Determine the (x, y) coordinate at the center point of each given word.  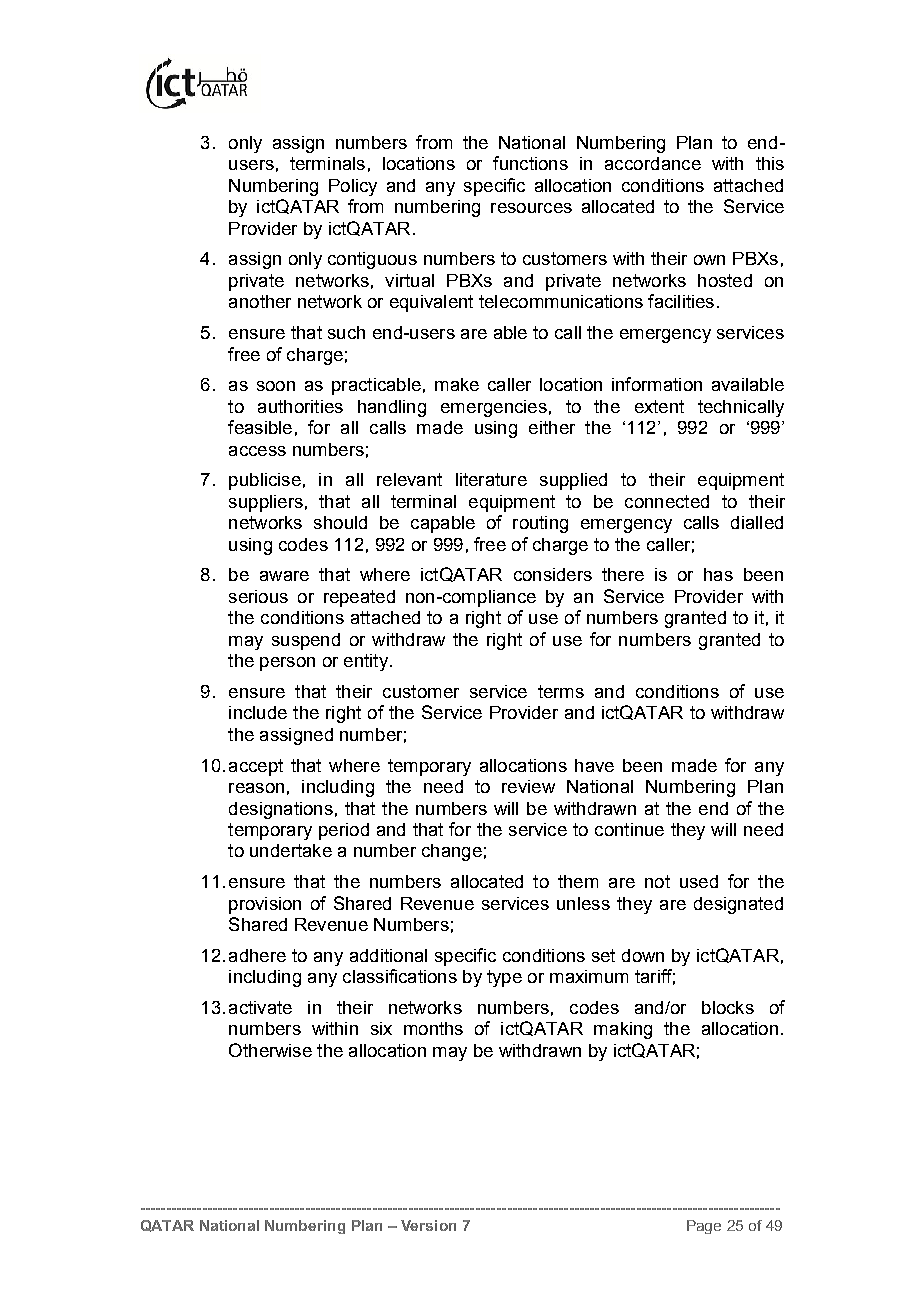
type (504, 978)
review (528, 786)
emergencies (494, 408)
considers (553, 574)
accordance (653, 163)
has (718, 574)
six (381, 1028)
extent (659, 406)
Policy (353, 187)
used (699, 881)
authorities (300, 406)
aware (284, 576)
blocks (728, 1007)
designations (281, 810)
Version (428, 1225)
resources (531, 208)
